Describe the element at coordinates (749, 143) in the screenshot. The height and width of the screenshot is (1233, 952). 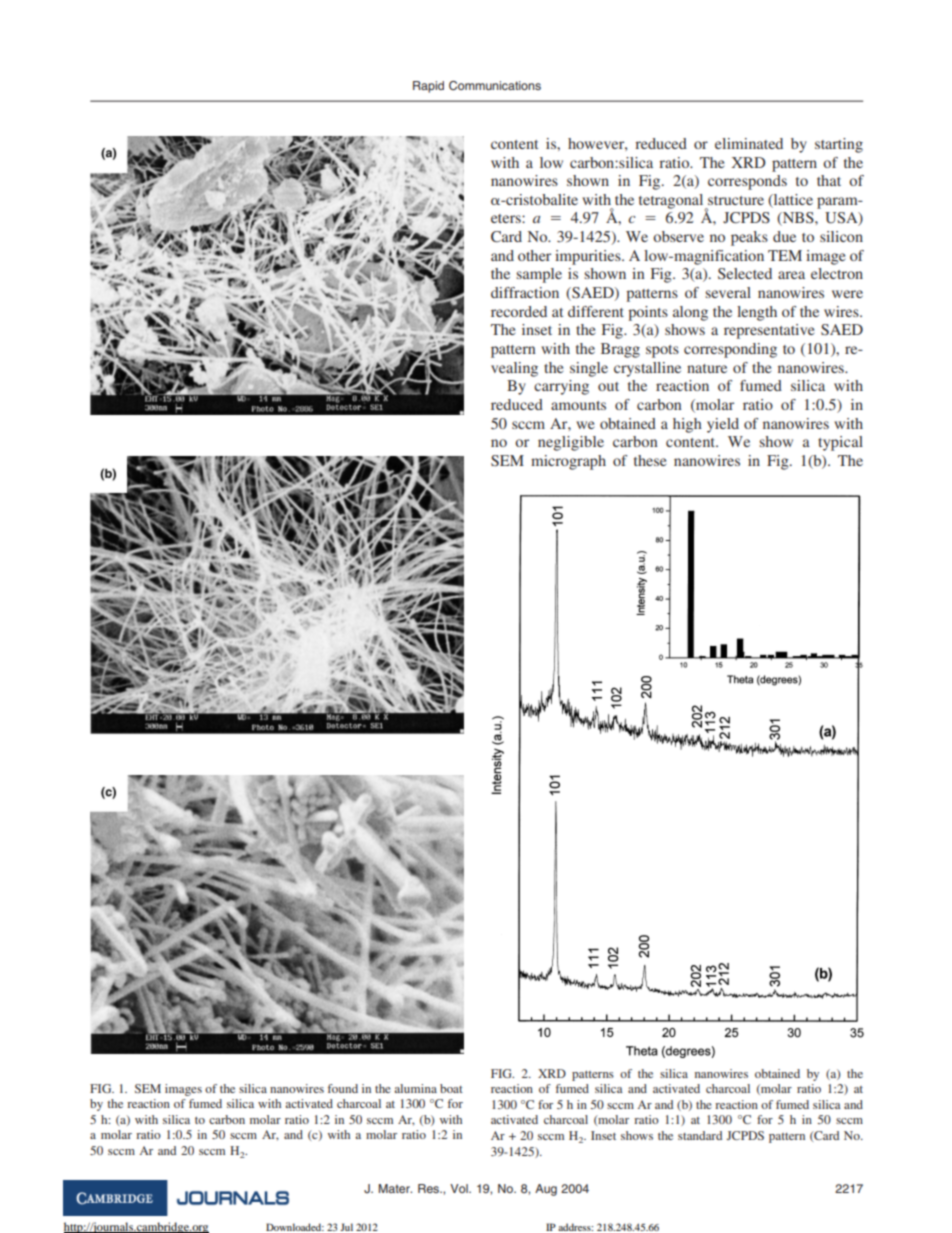
I see `eliminated` at that location.
